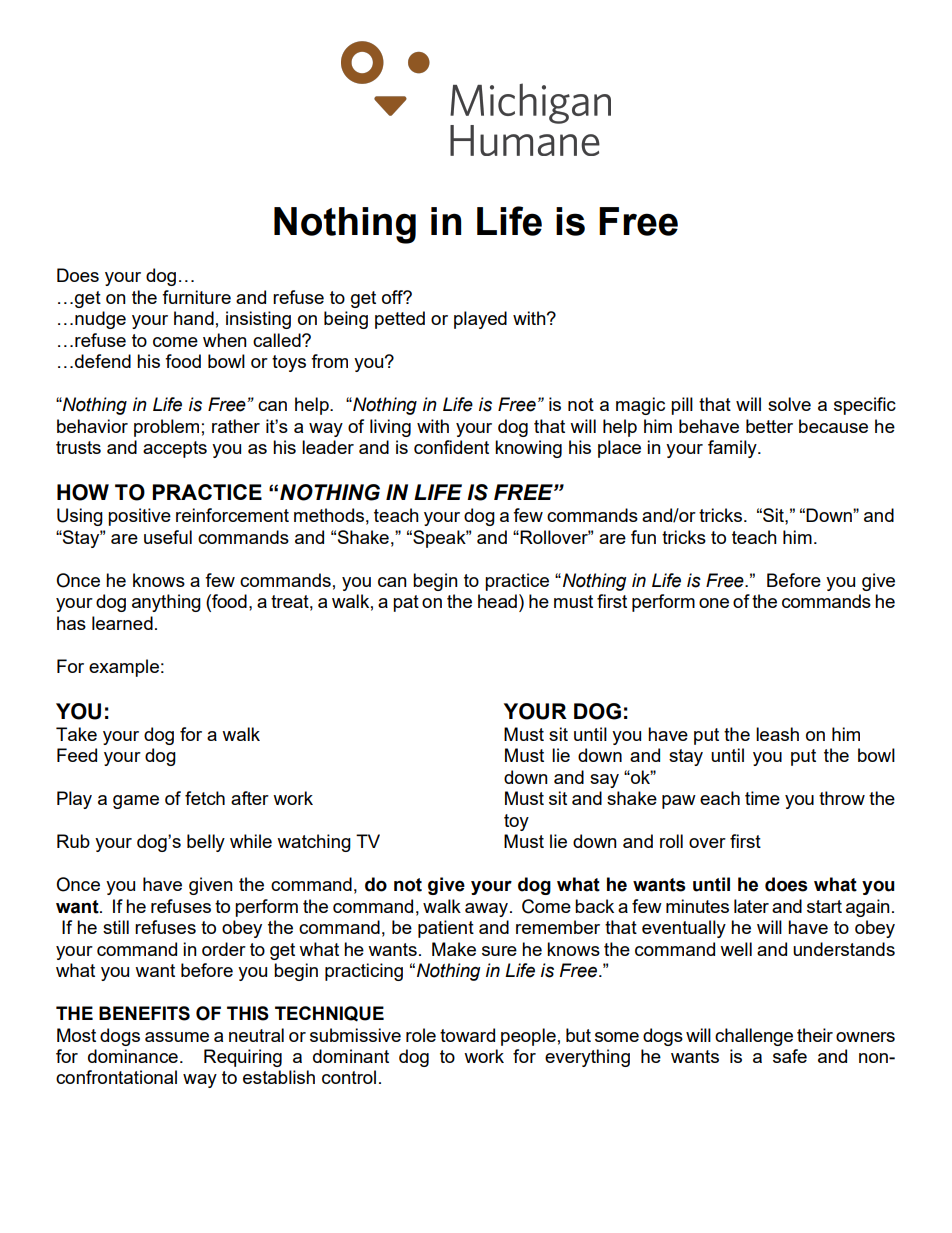 The height and width of the screenshot is (1233, 952). I want to click on dominance, so click(133, 1056).
